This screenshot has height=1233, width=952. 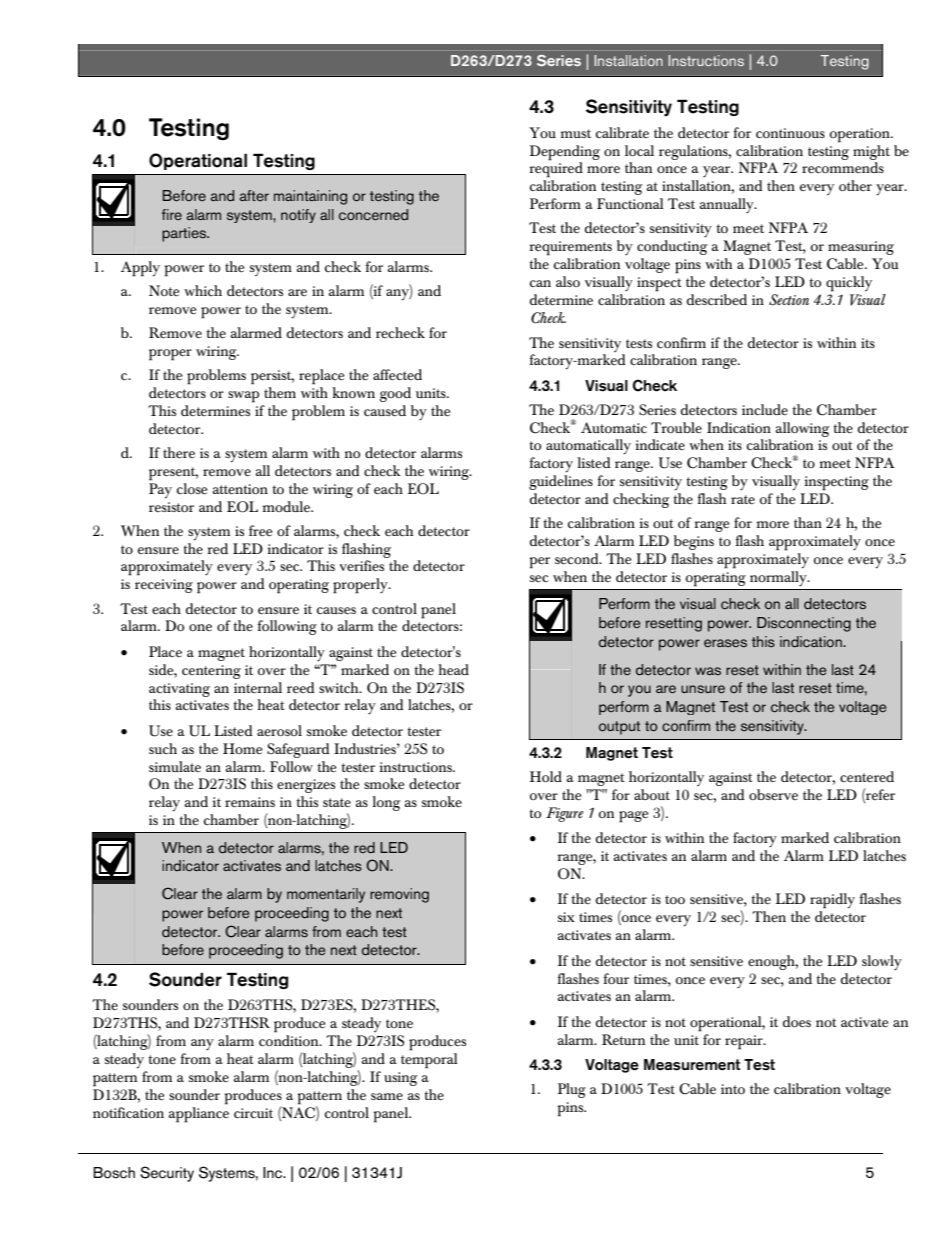 I want to click on after, so click(x=254, y=195).
